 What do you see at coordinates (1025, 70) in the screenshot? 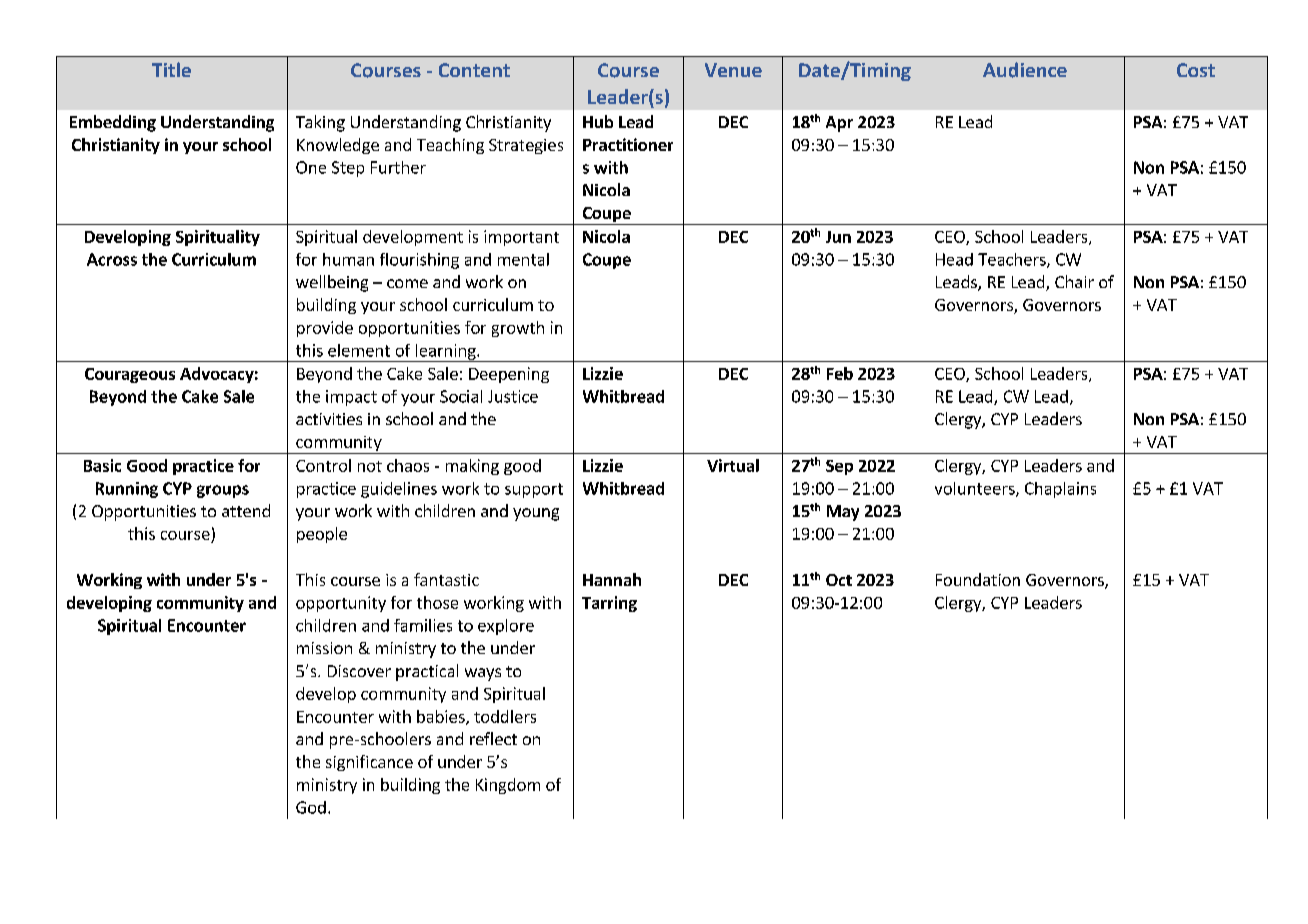
I see `Audience` at bounding box center [1025, 70].
